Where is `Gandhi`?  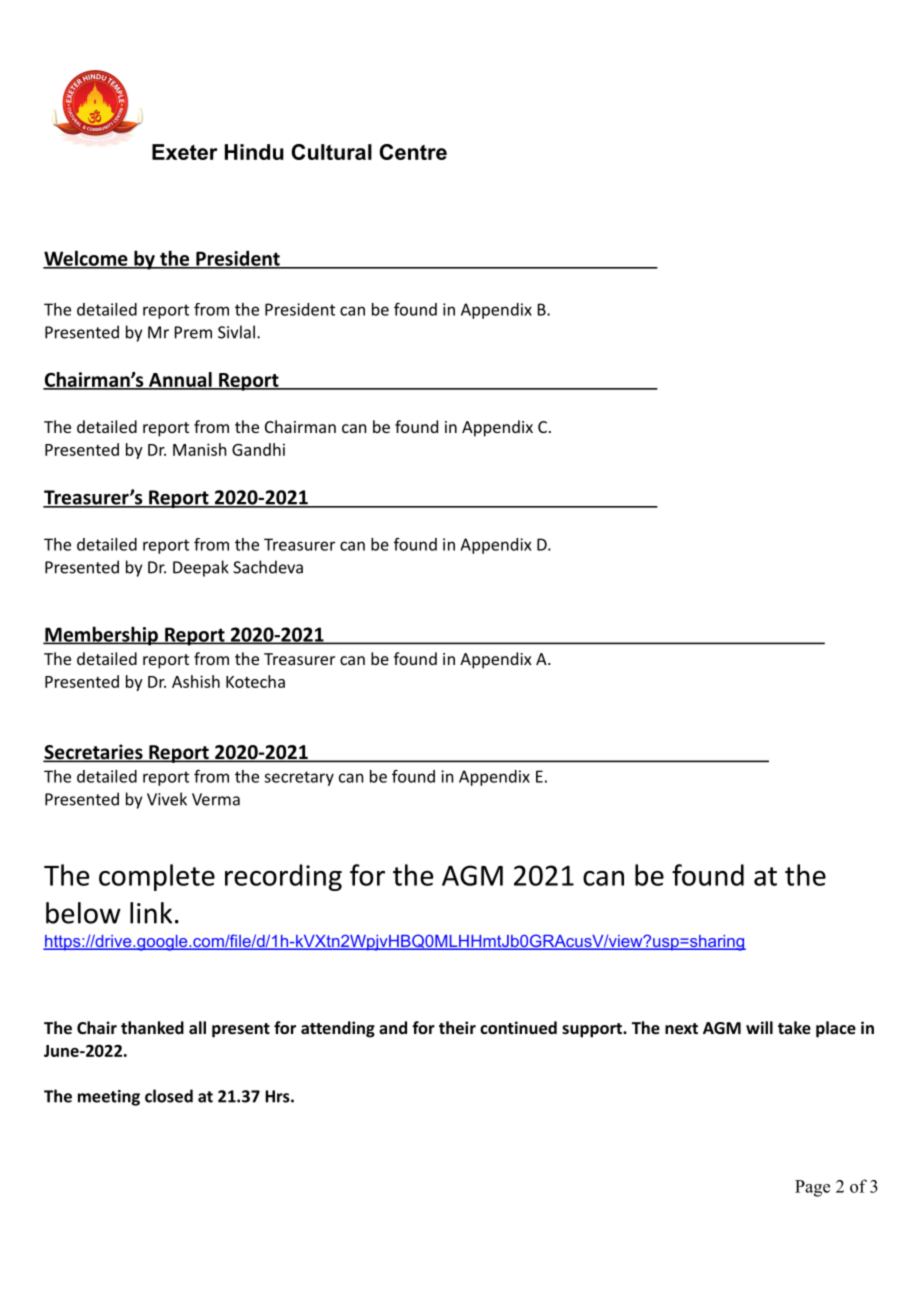 Gandhi is located at coordinates (258, 449).
